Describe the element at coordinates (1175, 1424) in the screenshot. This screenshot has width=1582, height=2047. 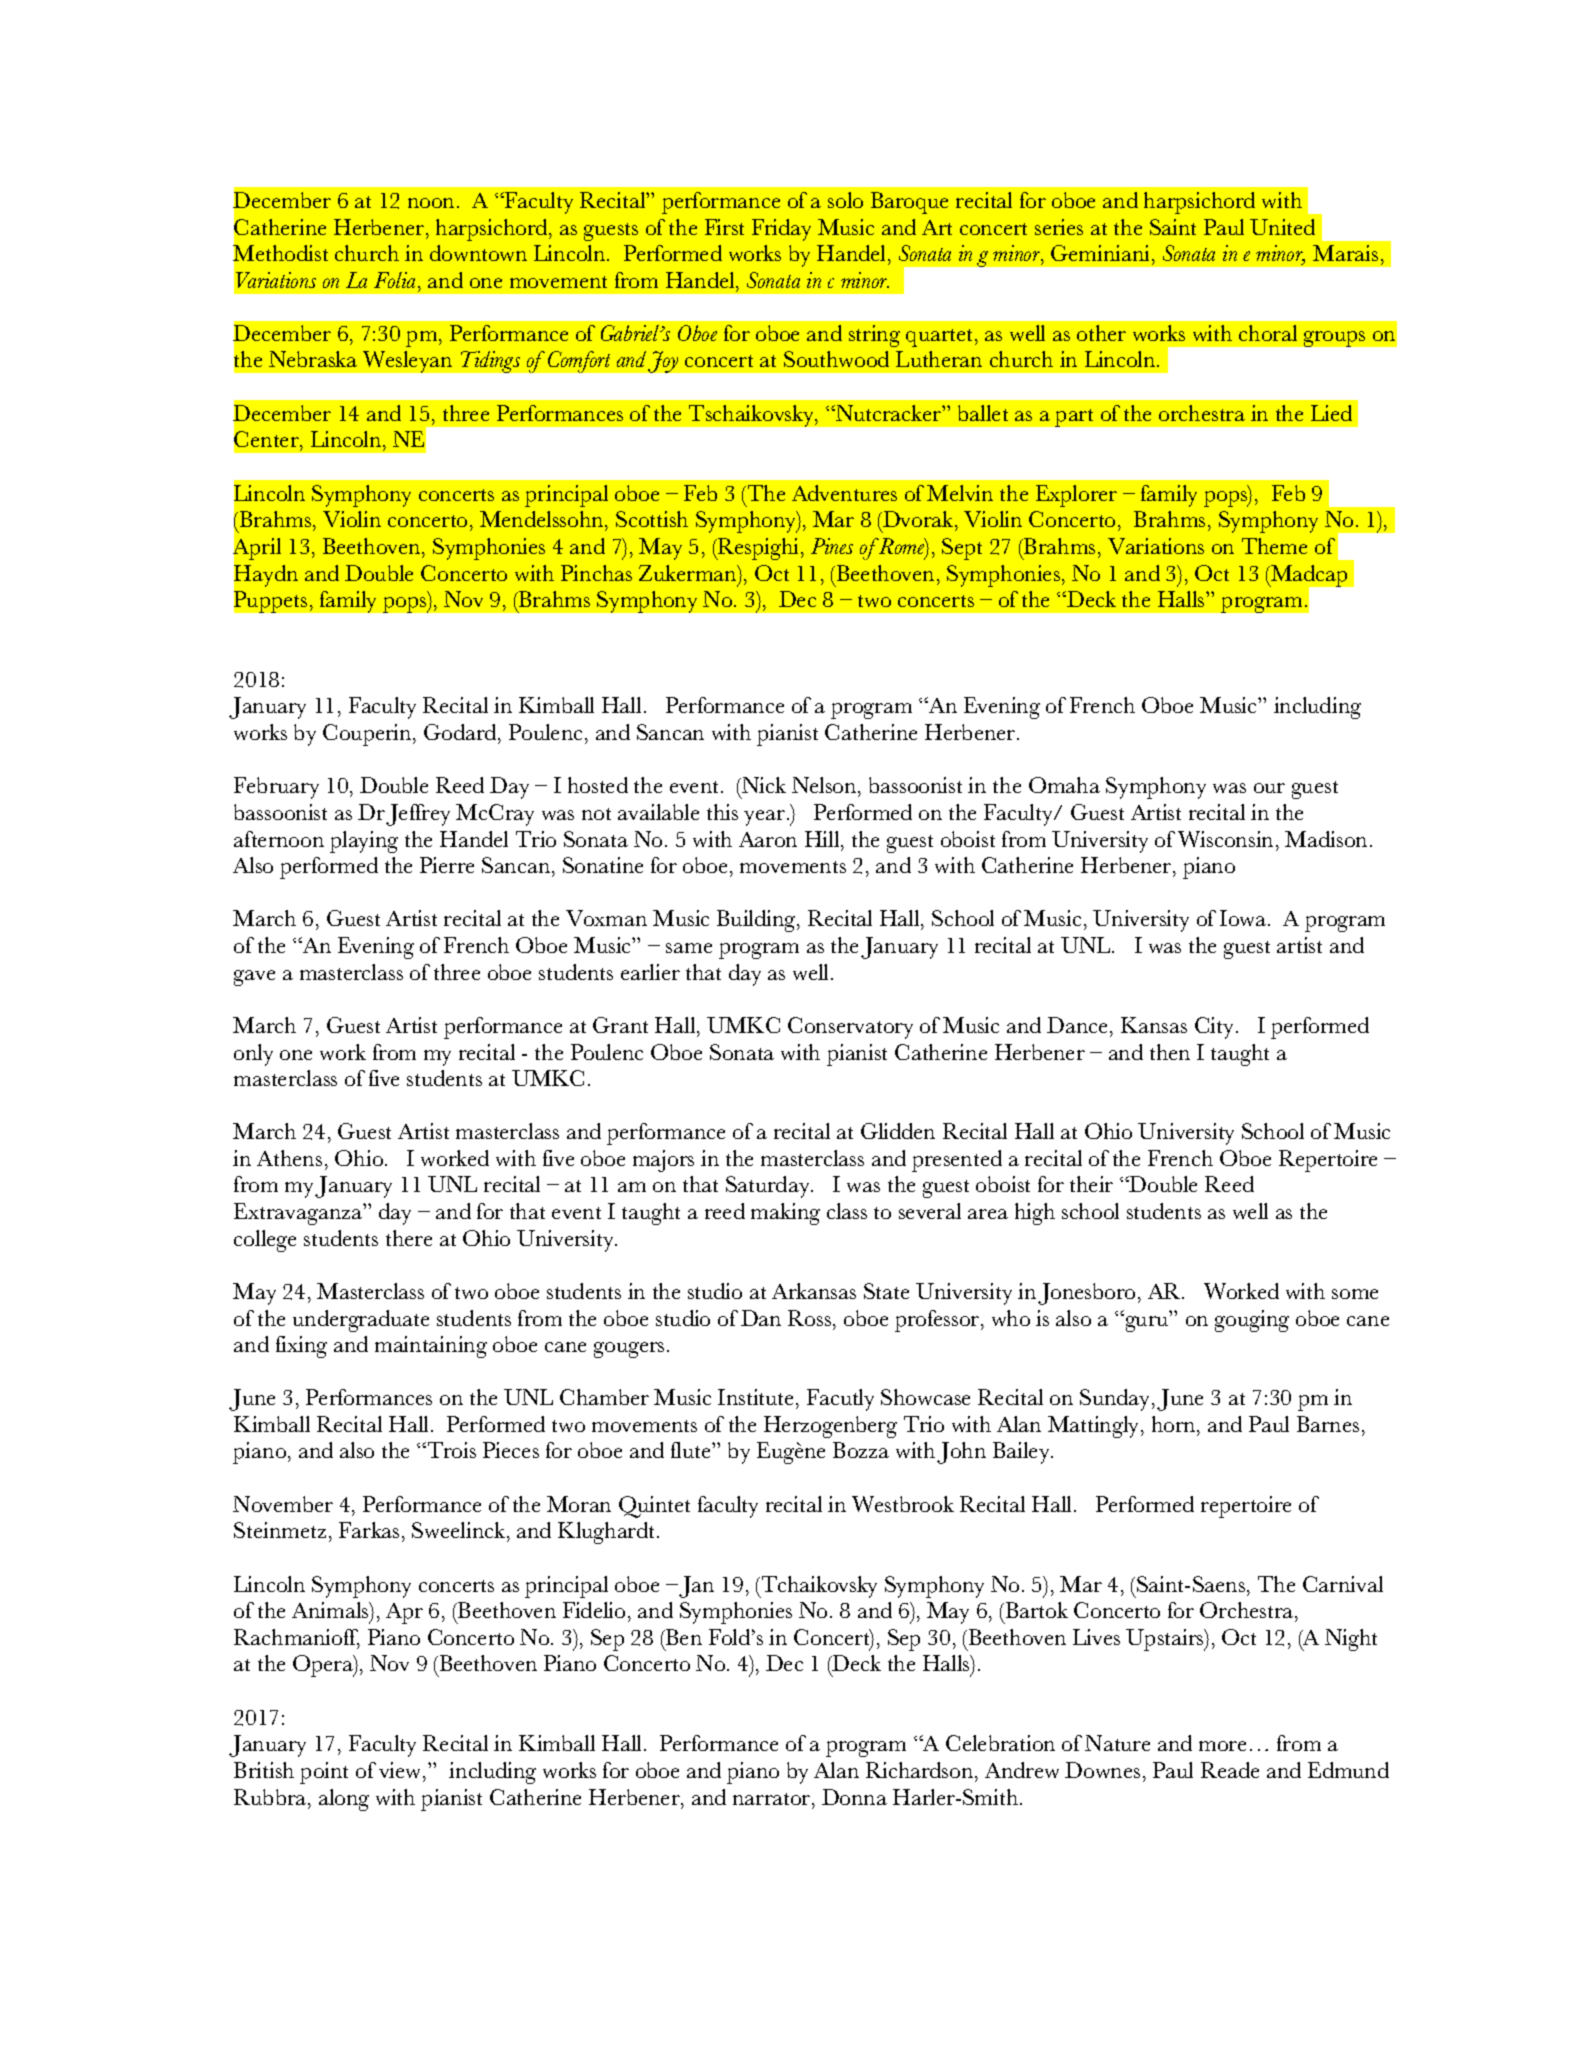
I see `horn` at that location.
